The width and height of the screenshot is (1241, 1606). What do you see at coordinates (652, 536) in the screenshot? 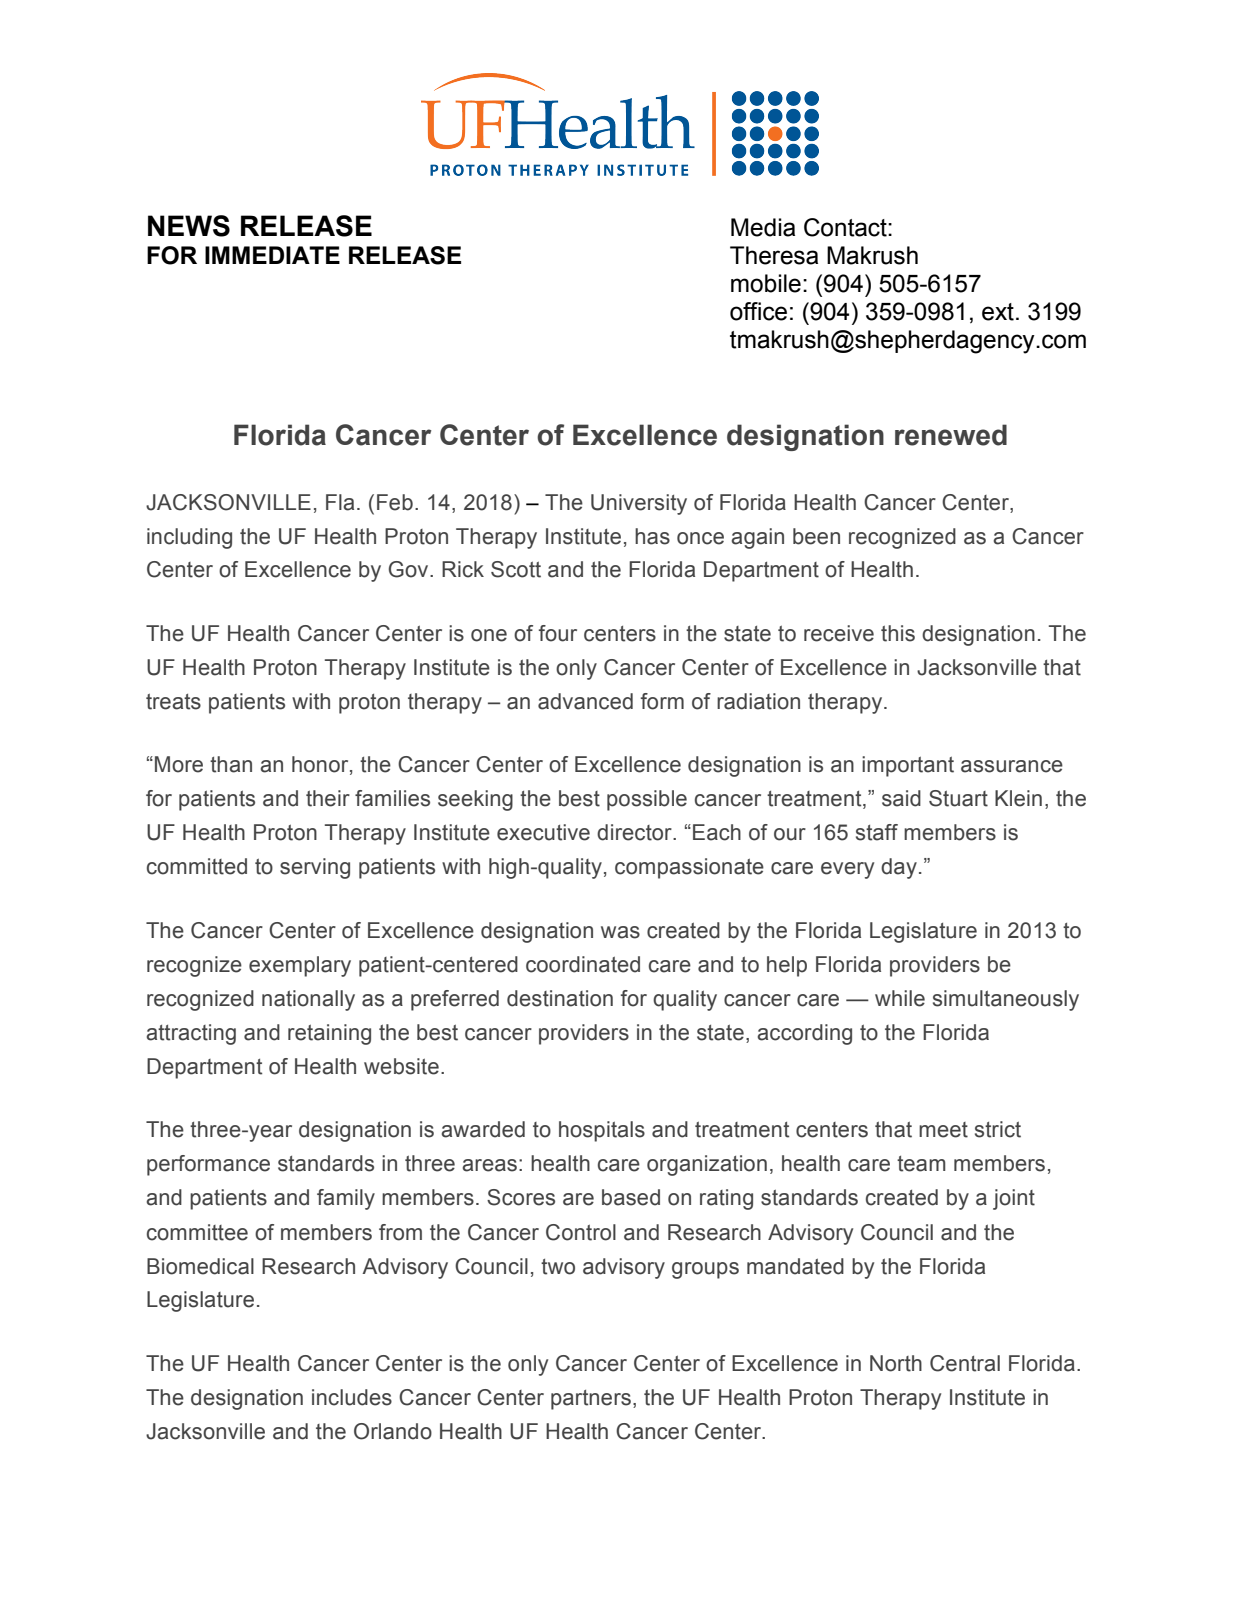
I see `has` at bounding box center [652, 536].
